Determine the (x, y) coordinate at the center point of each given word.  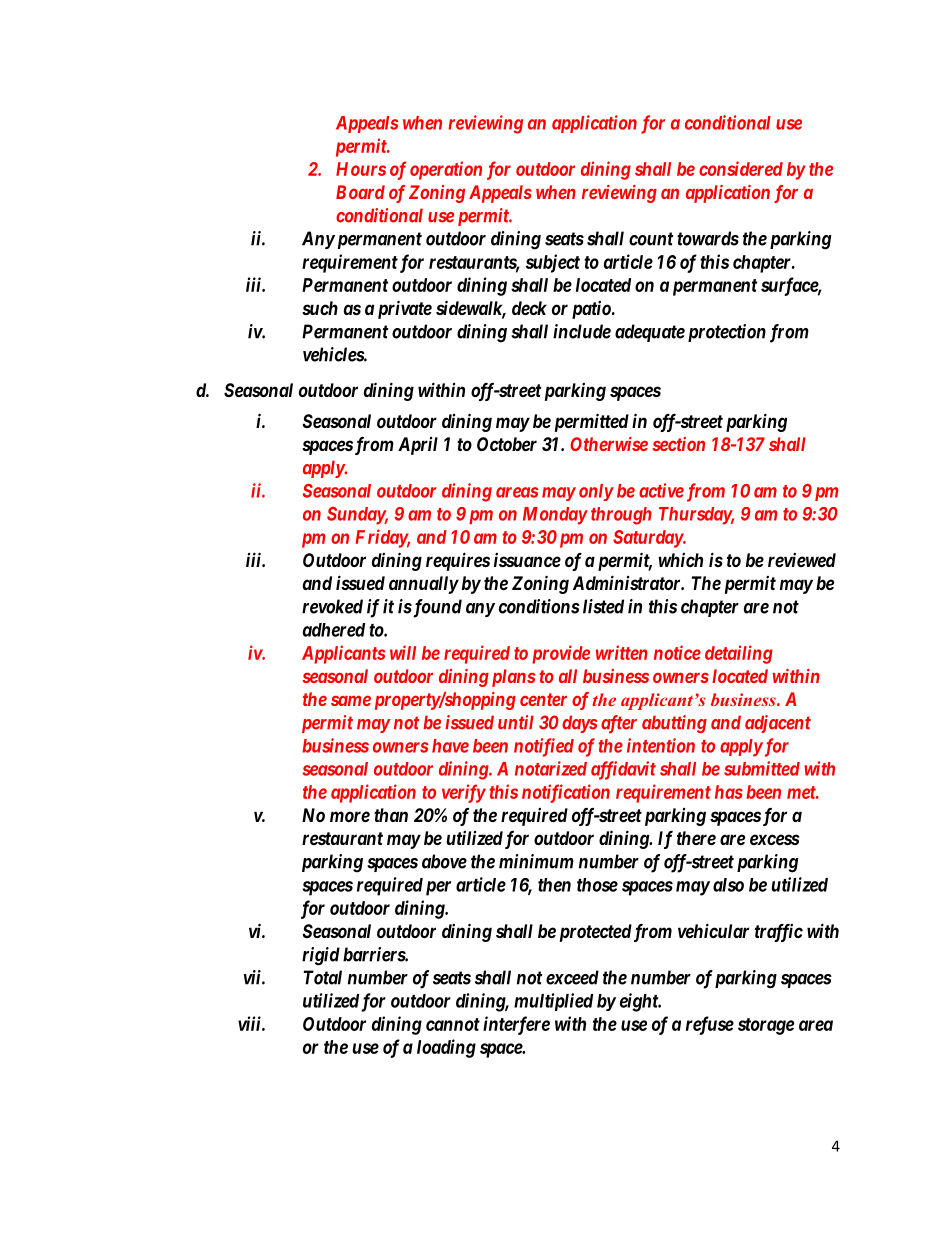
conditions (539, 606)
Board (360, 192)
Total (322, 977)
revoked (332, 606)
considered (741, 168)
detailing (739, 654)
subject (553, 263)
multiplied (553, 1002)
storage (766, 1026)
